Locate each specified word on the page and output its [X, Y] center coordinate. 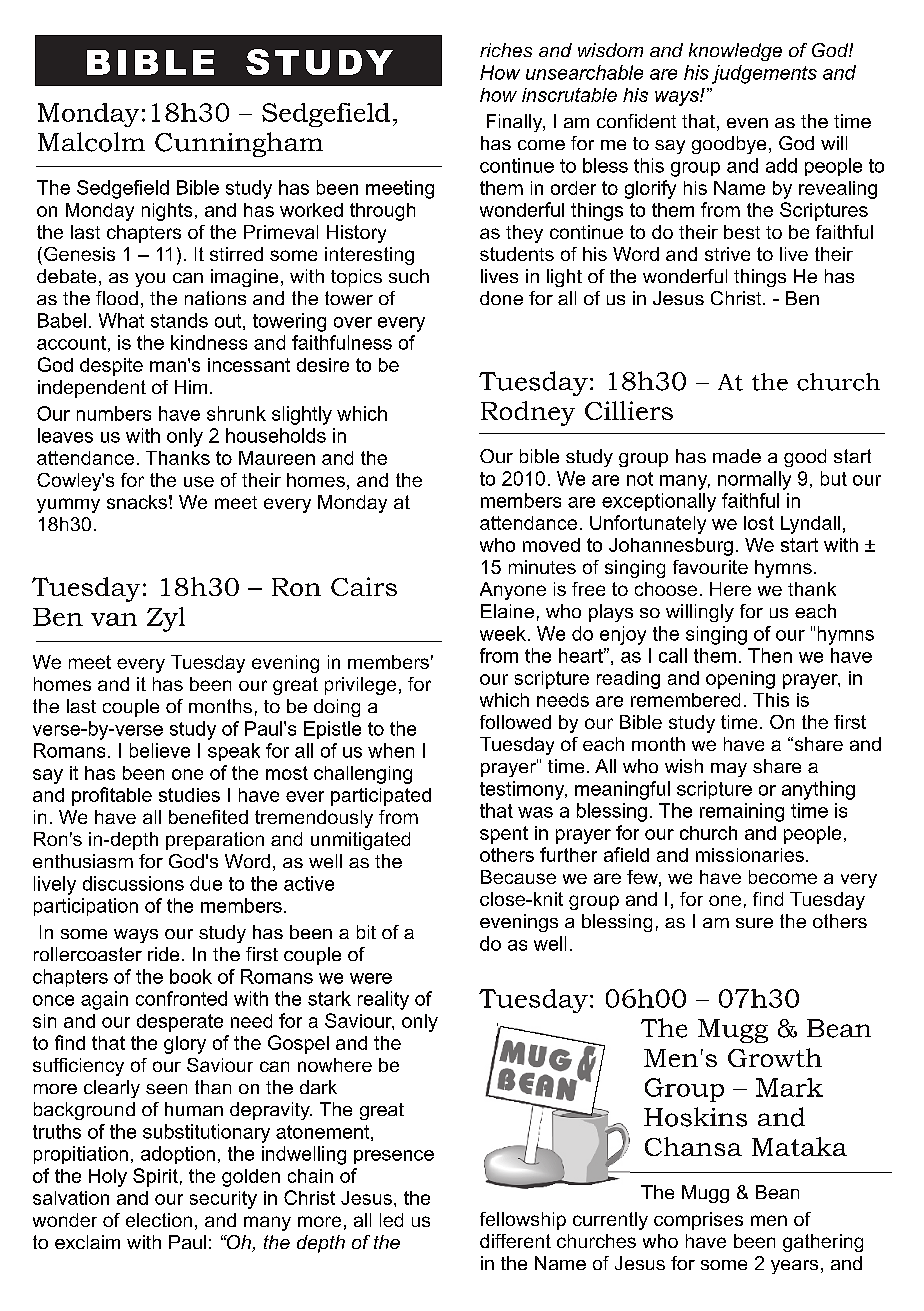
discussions [133, 883]
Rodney [528, 413]
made [737, 456]
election [159, 1220]
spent [504, 835]
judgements [764, 74]
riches [506, 50]
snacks [137, 502]
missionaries [750, 855]
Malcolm [91, 142]
